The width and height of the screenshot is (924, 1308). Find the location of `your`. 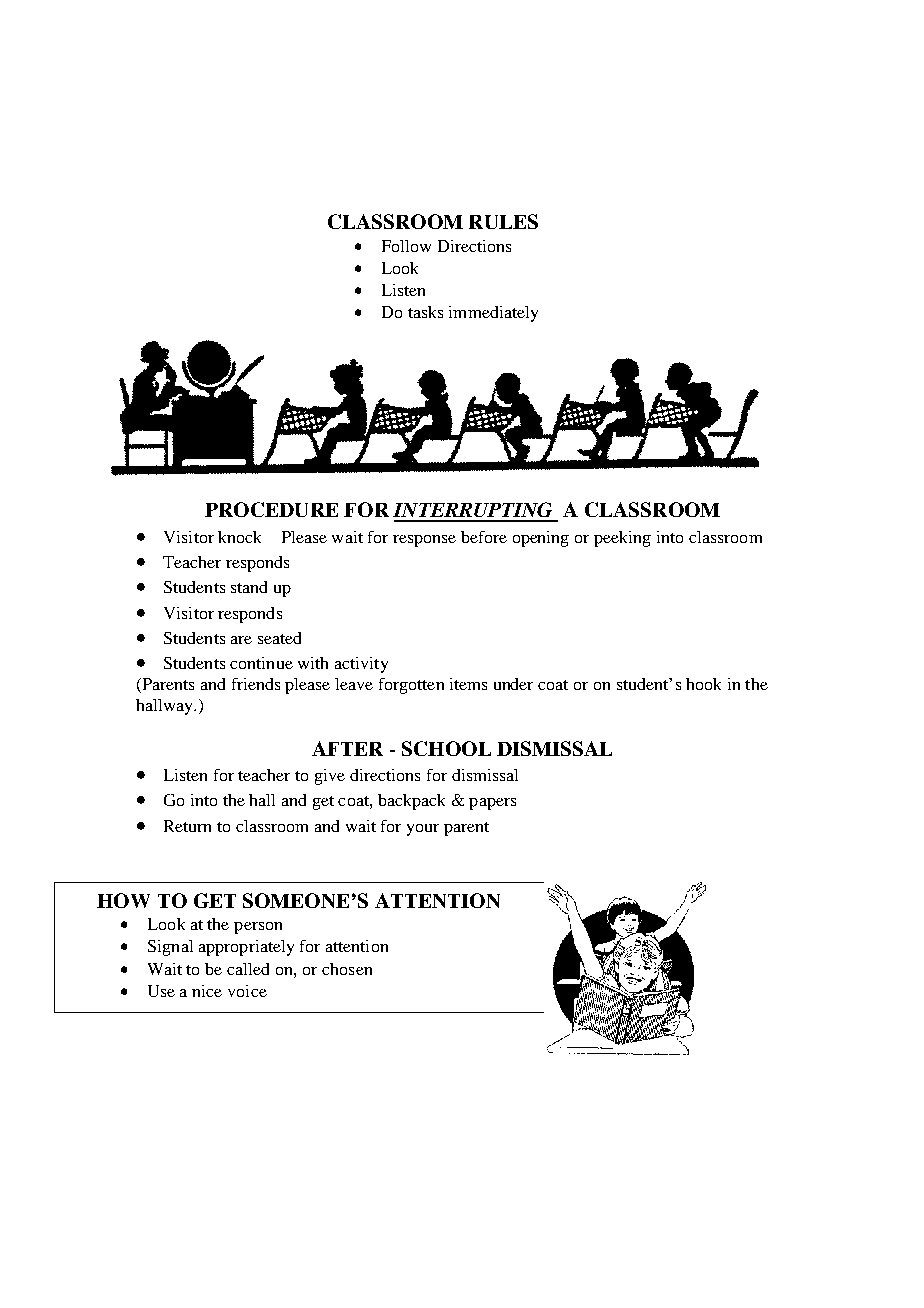

your is located at coordinates (423, 830).
